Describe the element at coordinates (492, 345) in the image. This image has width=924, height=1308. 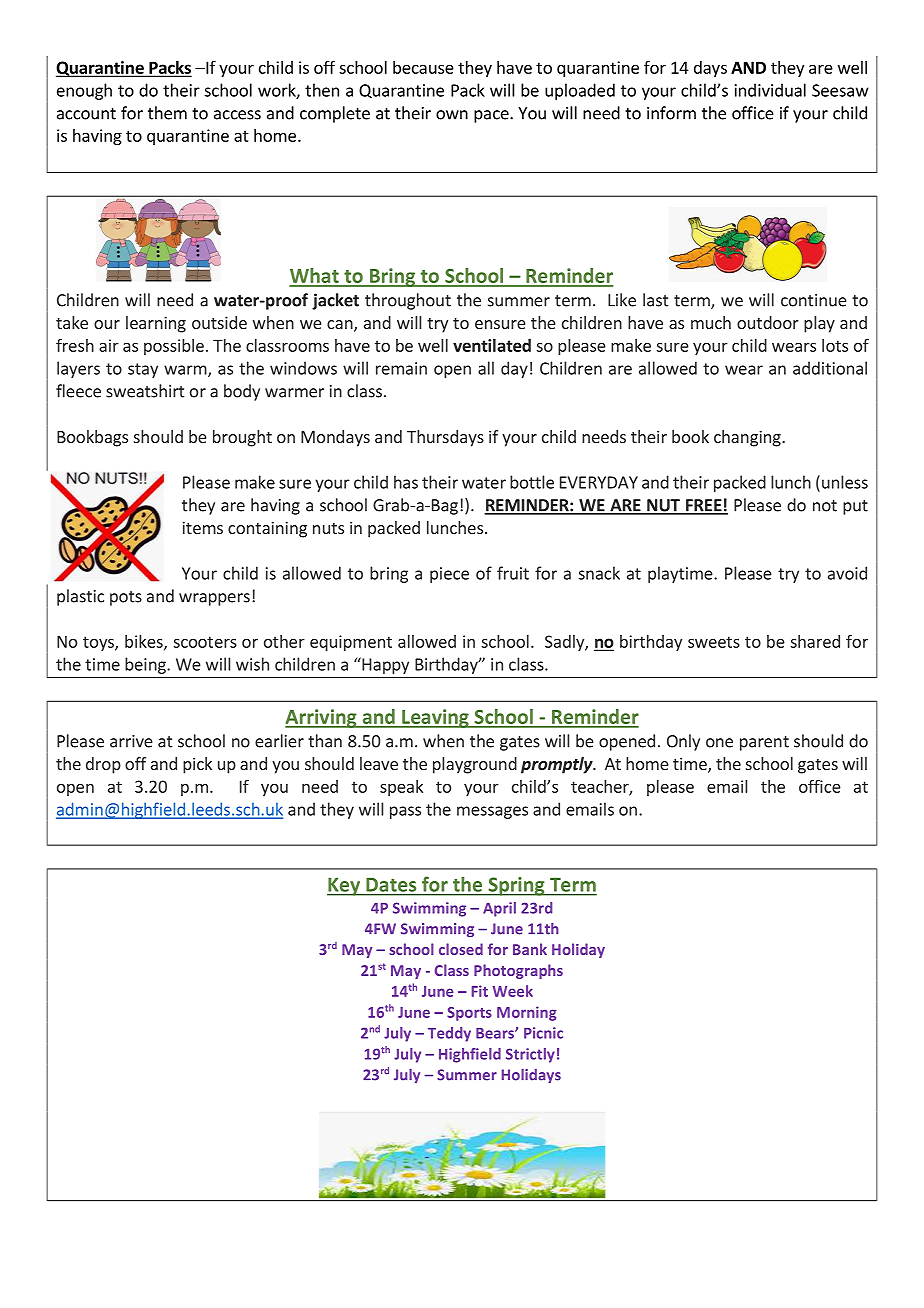
I see `ventilated` at that location.
